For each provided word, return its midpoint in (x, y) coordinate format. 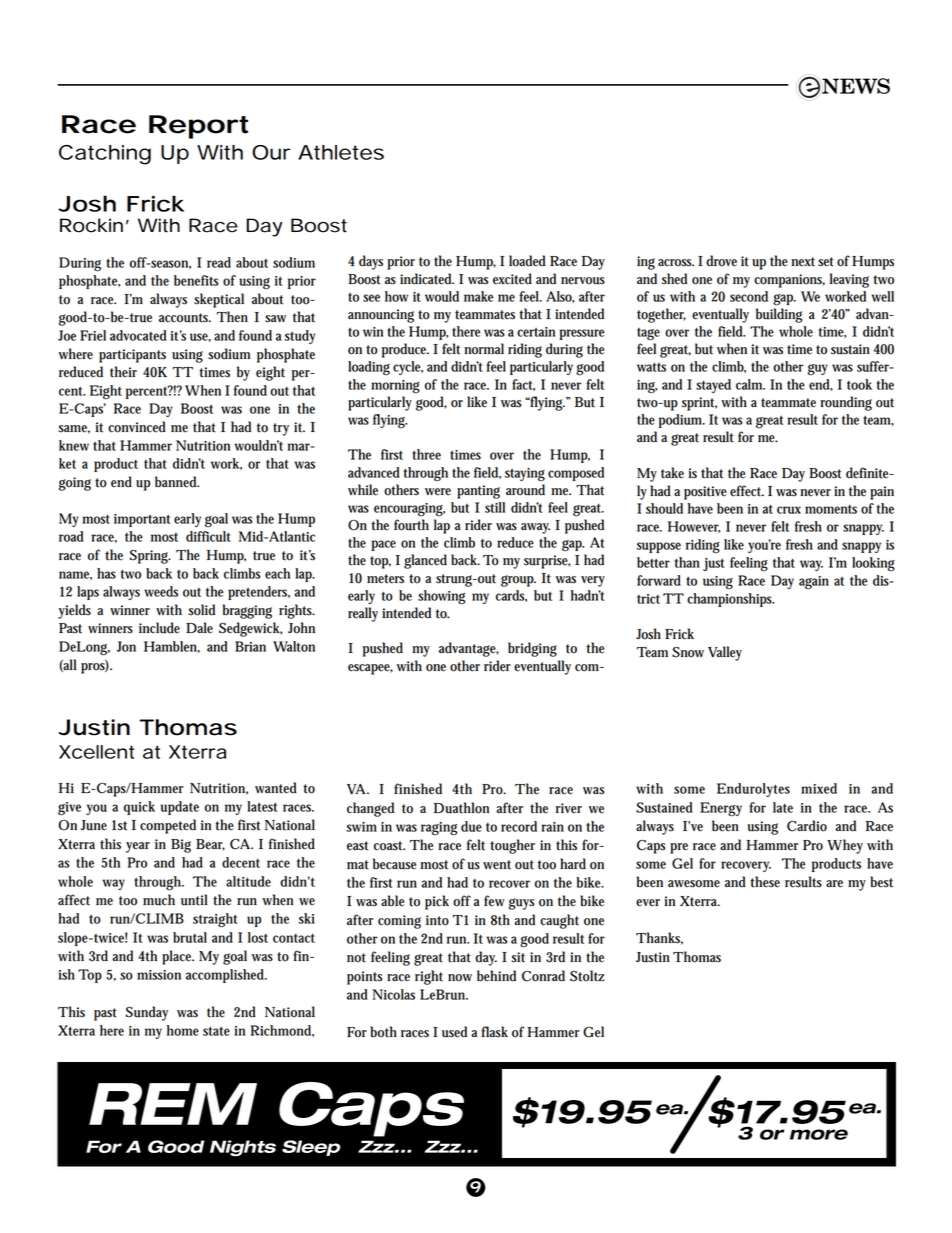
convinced (137, 427)
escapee (370, 669)
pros (95, 667)
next (803, 262)
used (454, 1032)
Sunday (147, 1013)
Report (198, 127)
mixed (819, 788)
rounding (846, 403)
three (426, 454)
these (765, 882)
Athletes (341, 152)
